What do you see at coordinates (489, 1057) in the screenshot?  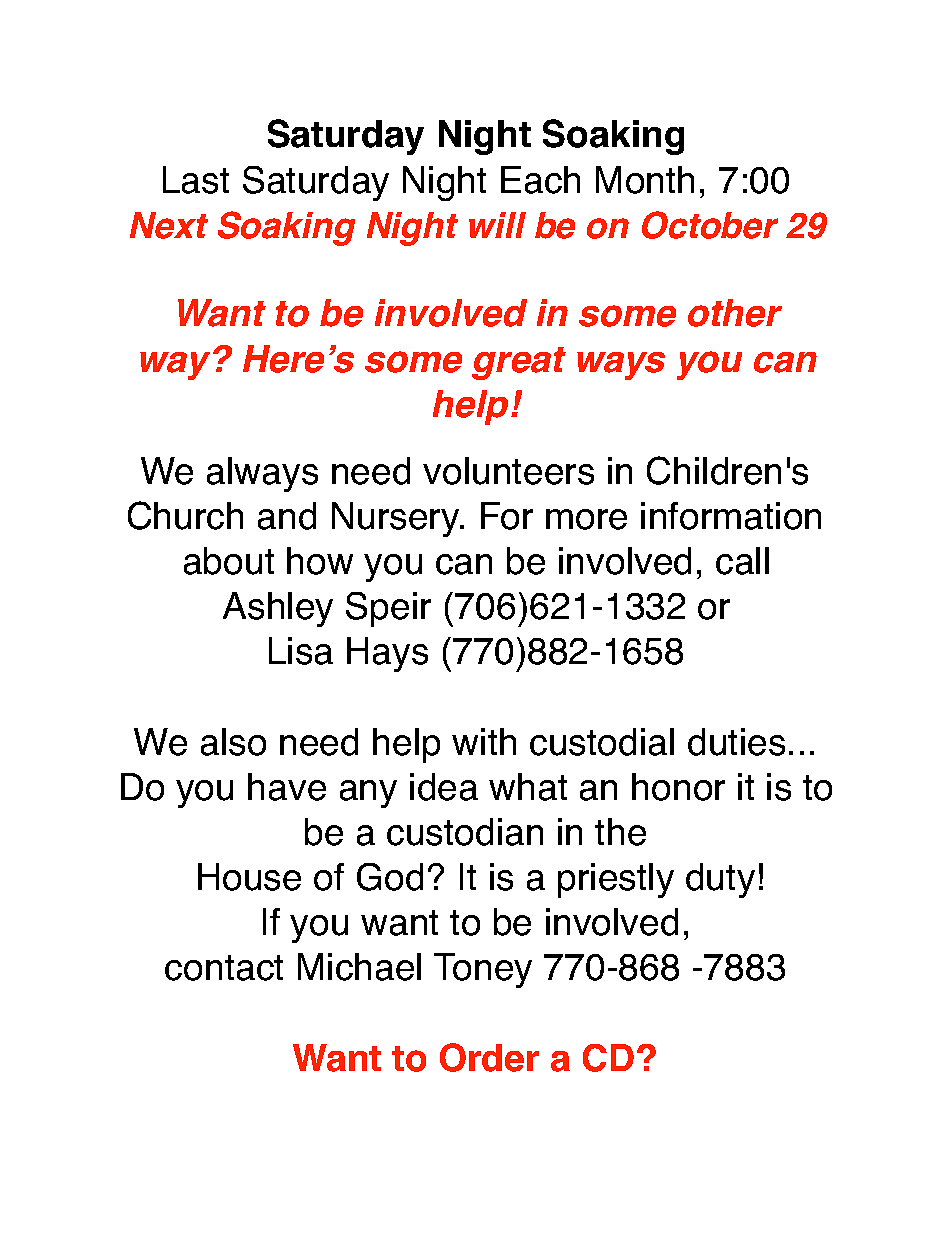 I see `Order` at bounding box center [489, 1057].
